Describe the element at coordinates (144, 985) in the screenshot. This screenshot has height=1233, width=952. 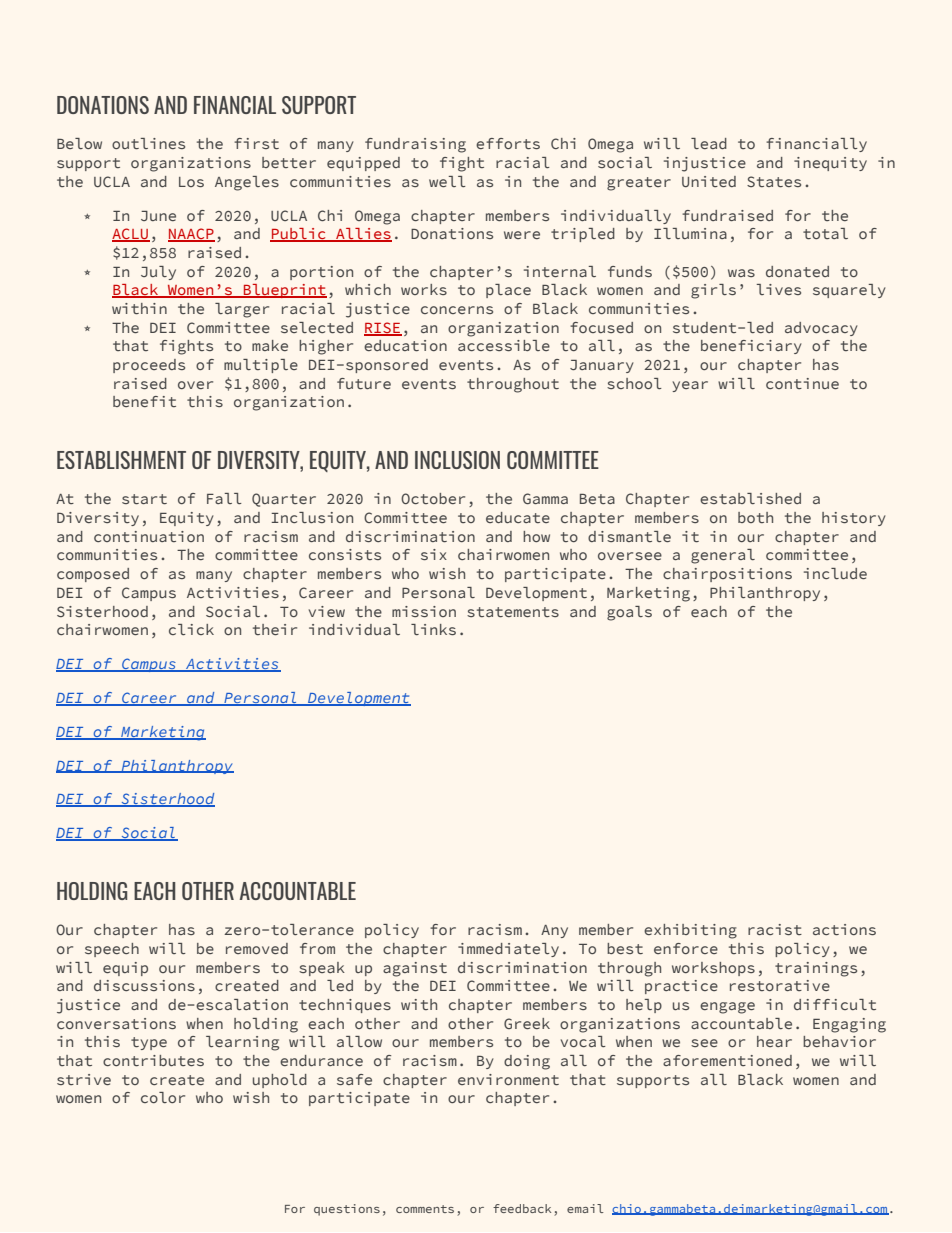
I see `discussions` at that location.
